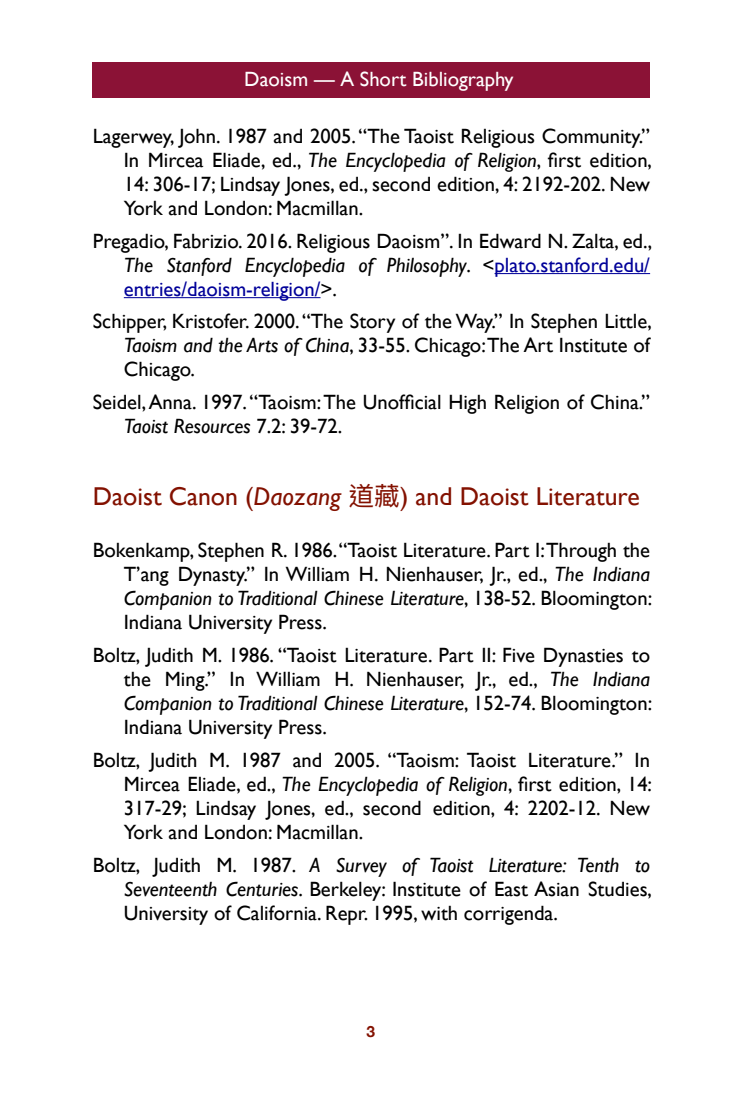 The height and width of the document is (1114, 743). Describe the element at coordinates (196, 138) in the document. I see `John` at that location.
